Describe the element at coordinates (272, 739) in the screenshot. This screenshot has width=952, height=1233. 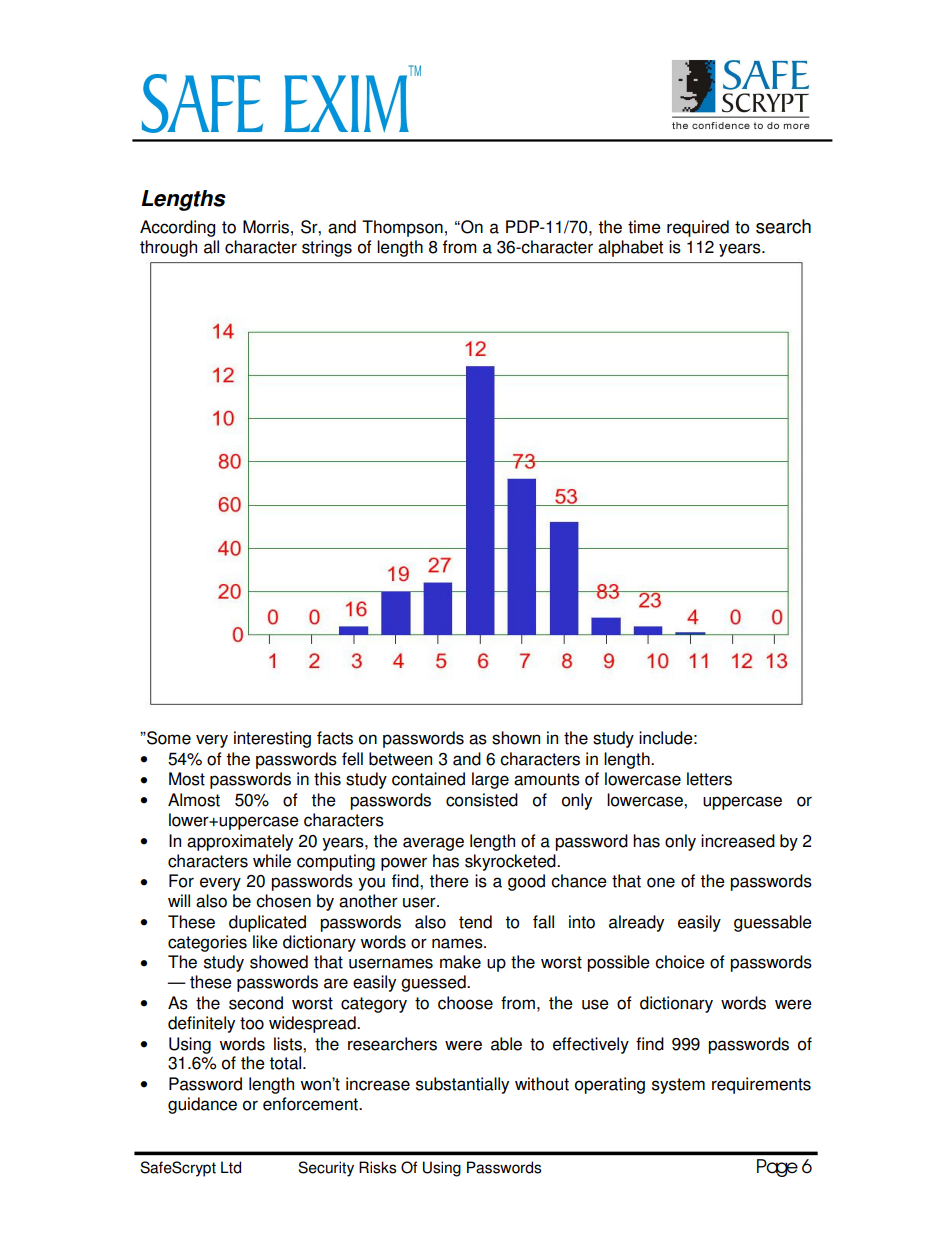
I see `interesting` at that location.
